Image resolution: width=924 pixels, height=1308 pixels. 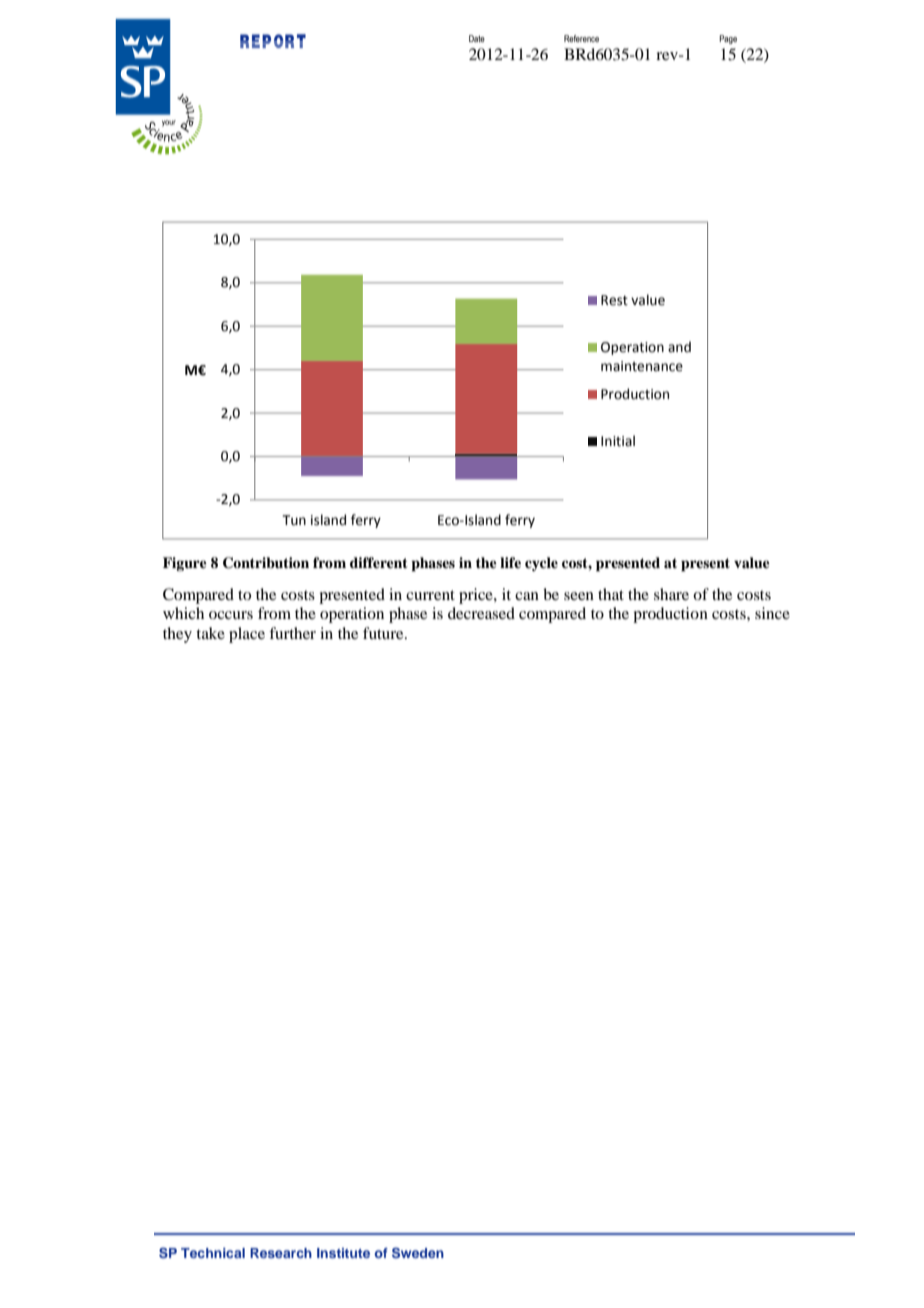 I want to click on Sweden, so click(x=418, y=1253).
